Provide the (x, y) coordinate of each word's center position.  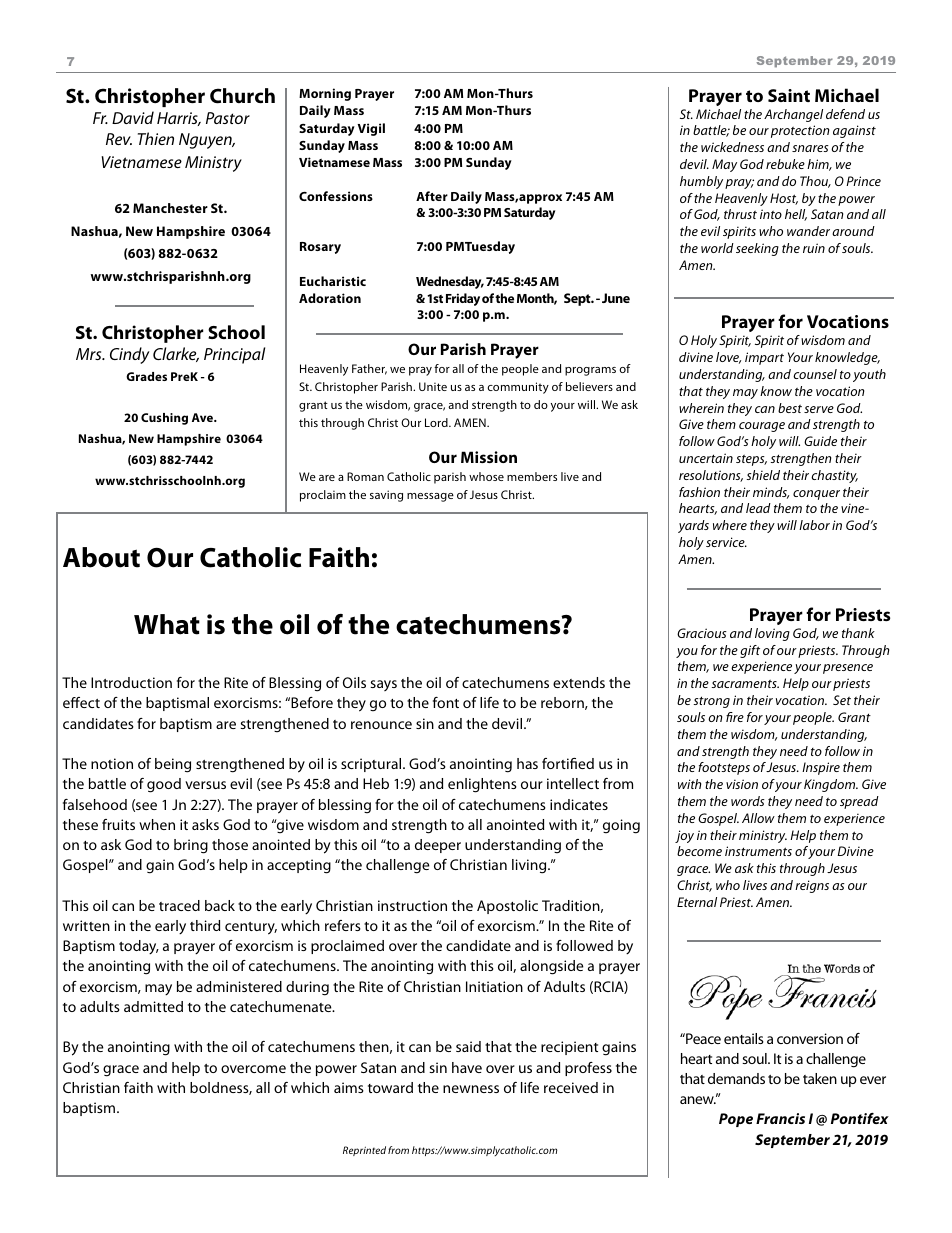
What (167, 624)
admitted (153, 1006)
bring (191, 846)
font (446, 702)
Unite (433, 386)
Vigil (371, 129)
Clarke (176, 354)
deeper (438, 846)
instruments (758, 851)
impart (764, 358)
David (133, 117)
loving (772, 634)
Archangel (793, 115)
